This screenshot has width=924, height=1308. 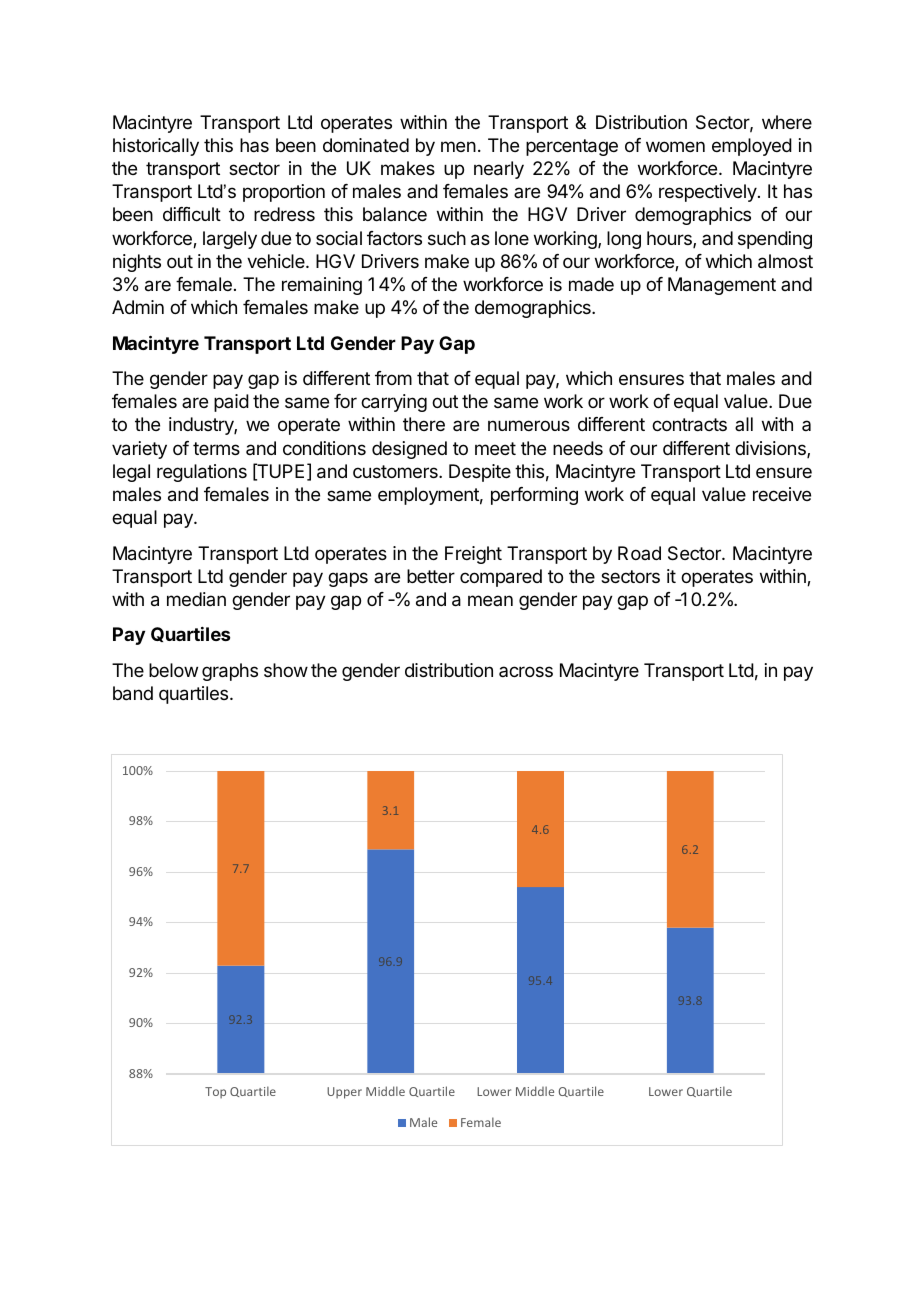 What do you see at coordinates (393, 378) in the screenshot?
I see `from` at bounding box center [393, 378].
